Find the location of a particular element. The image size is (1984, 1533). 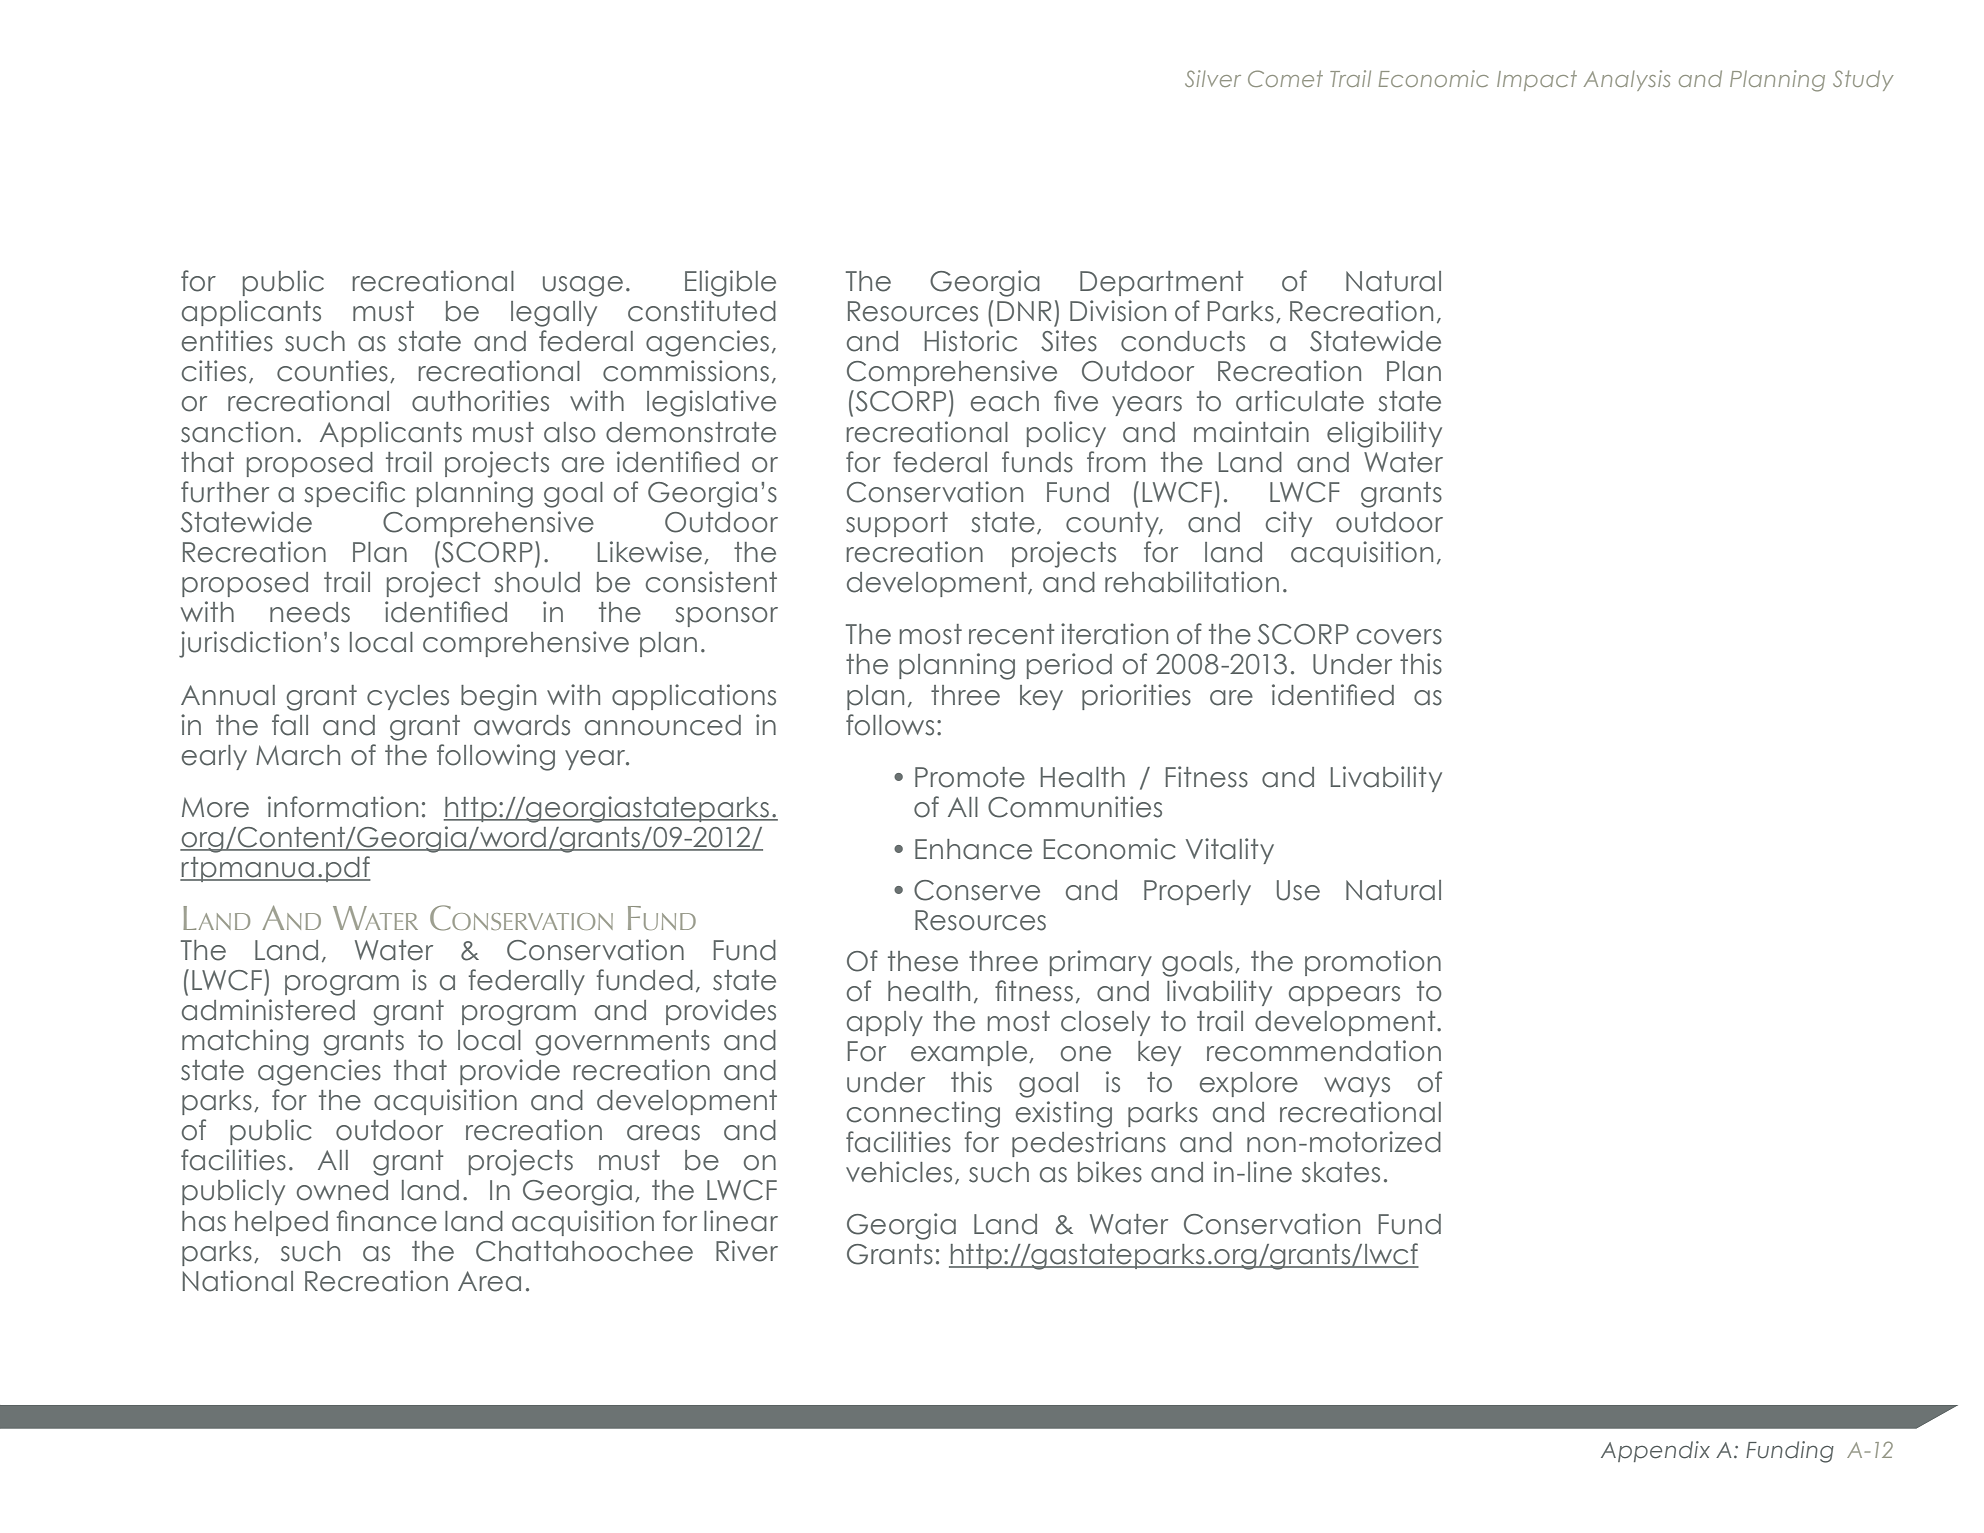

Analysis is located at coordinates (1627, 80).
